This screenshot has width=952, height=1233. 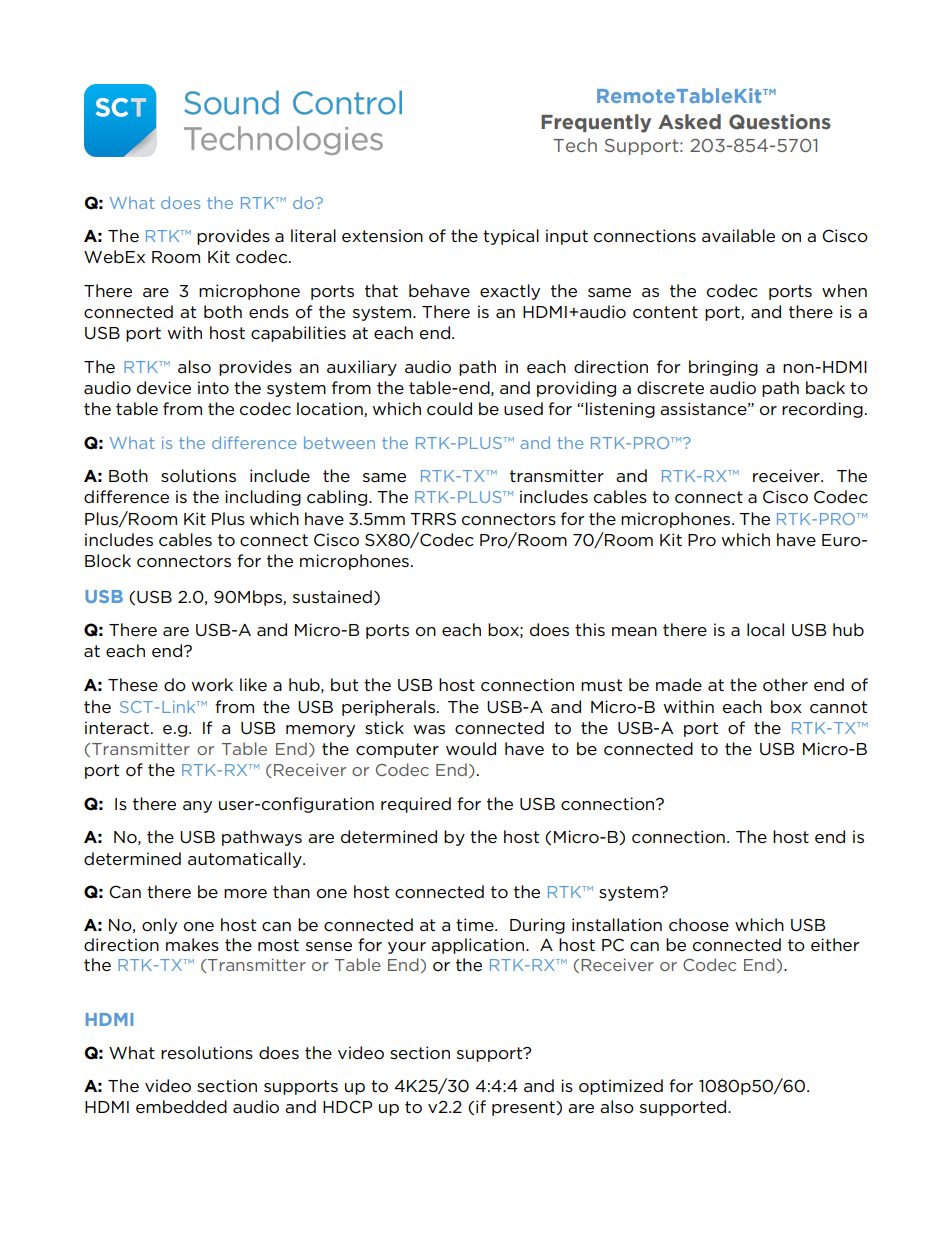 I want to click on Questions, so click(x=780, y=122).
